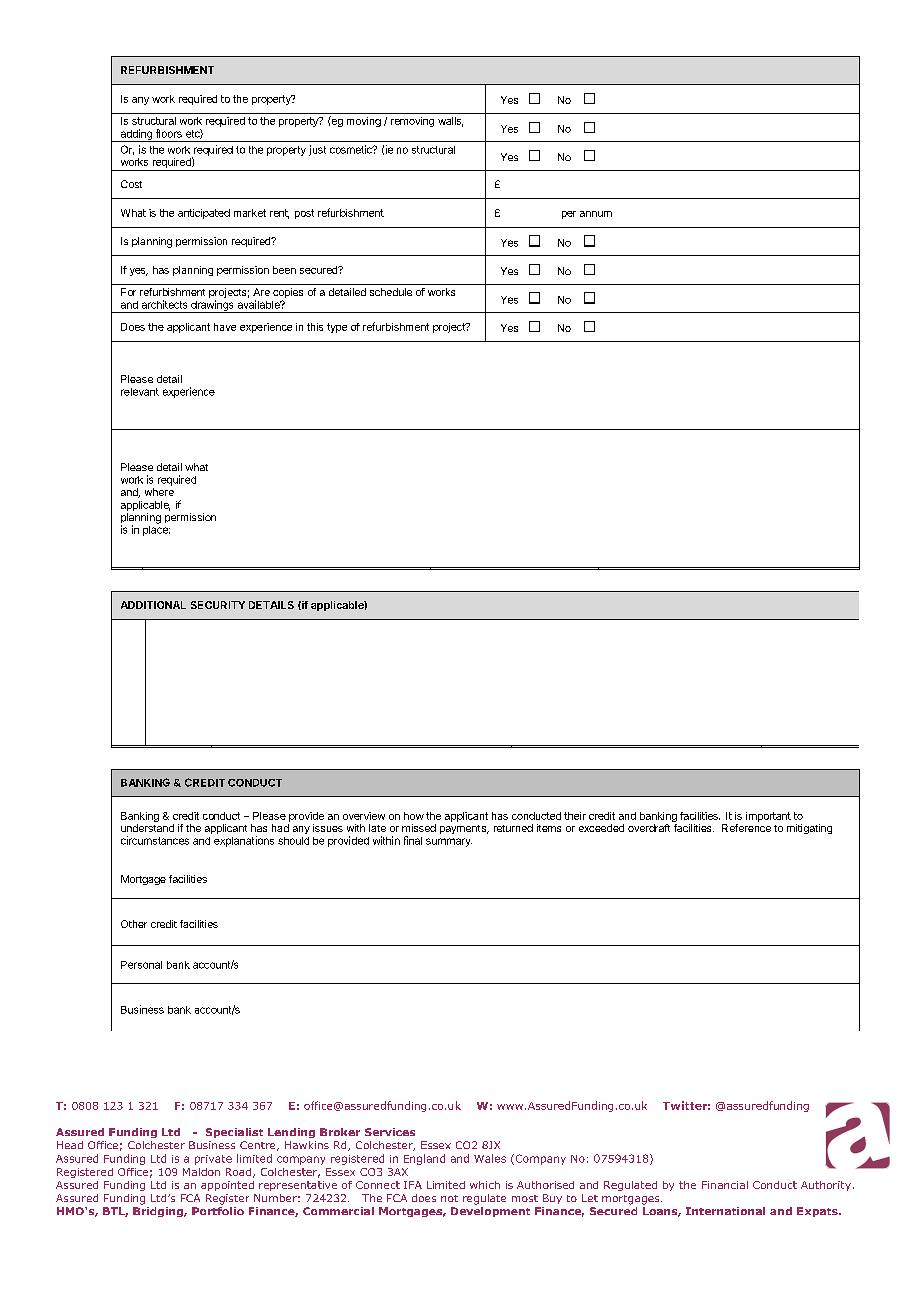 The width and height of the screenshot is (924, 1307). I want to click on not, so click(449, 1198).
